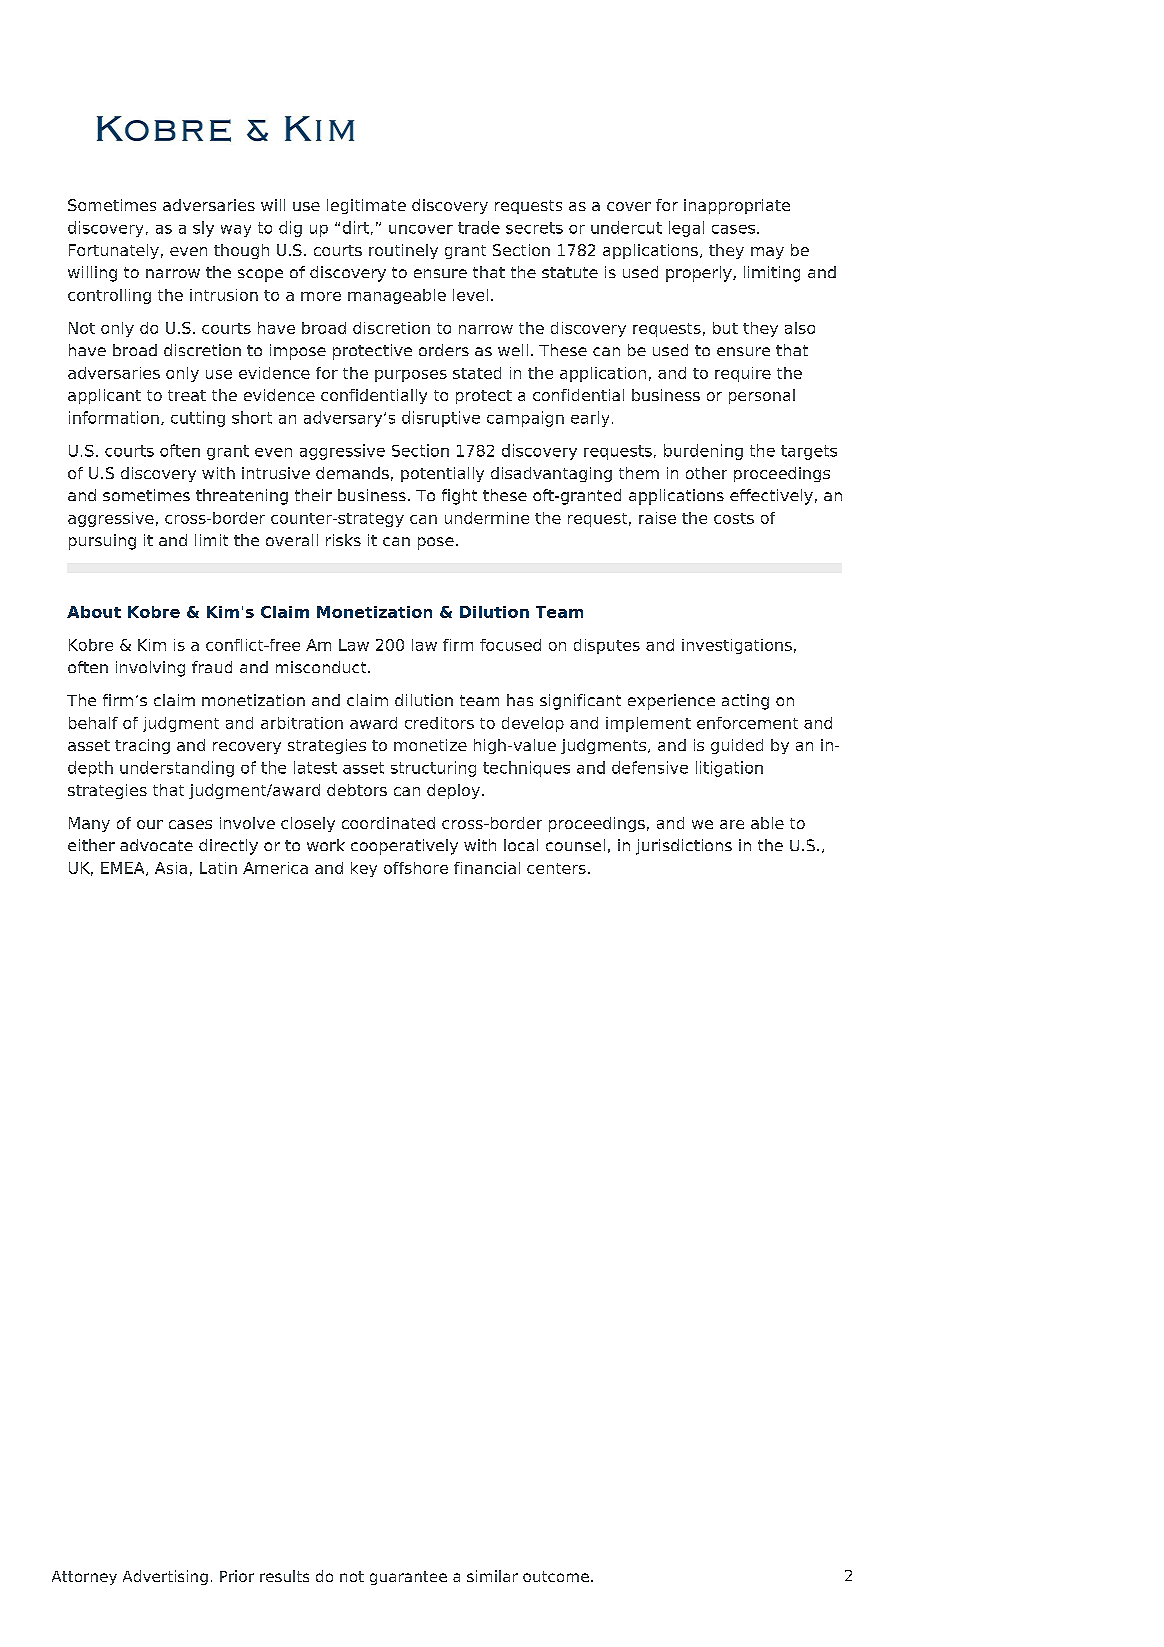 This page has height=1647, width=1164. Describe the element at coordinates (556, 1576) in the page. I see `outcome` at that location.
